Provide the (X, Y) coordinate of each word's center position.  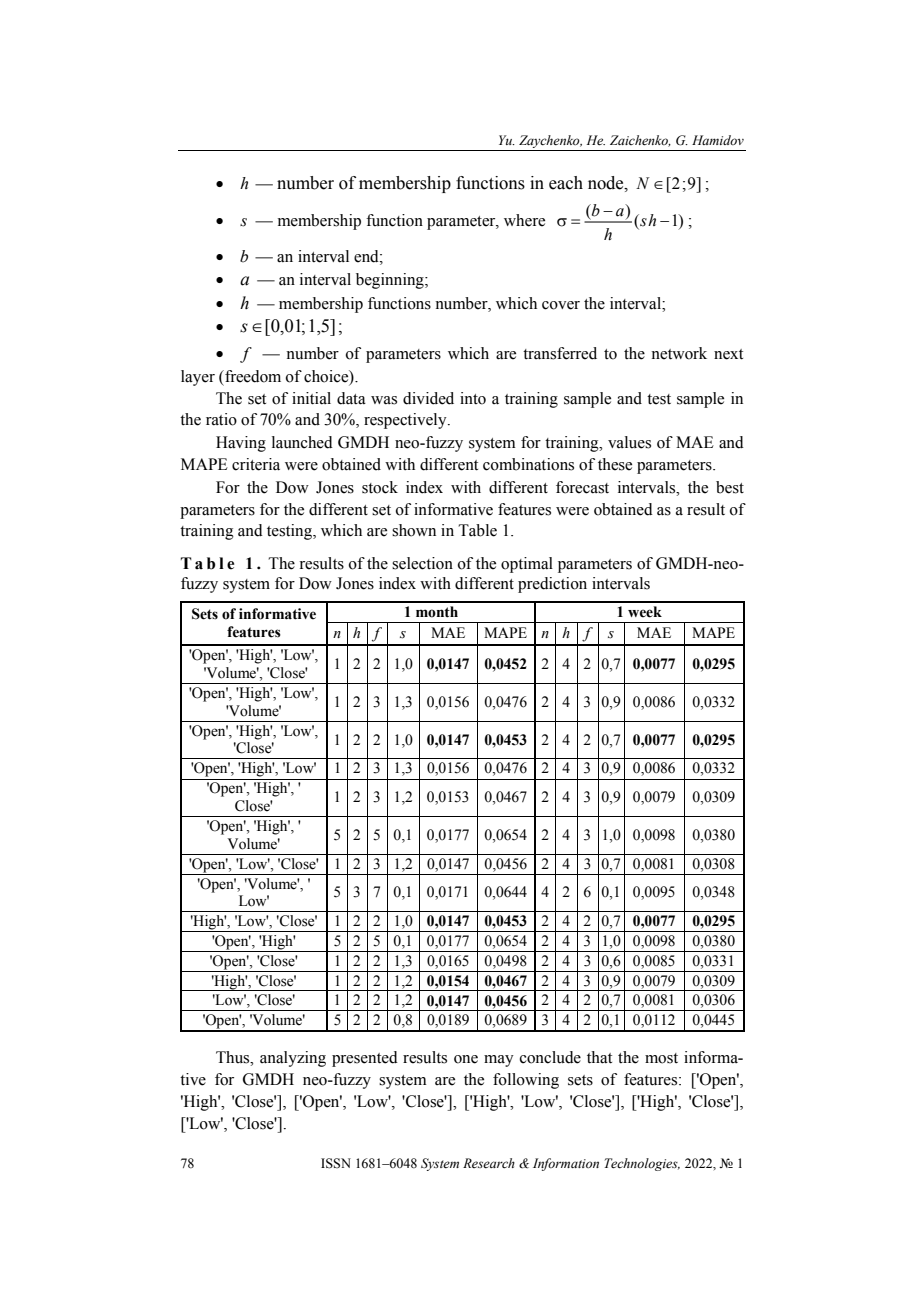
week (645, 612)
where (524, 220)
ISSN (336, 1163)
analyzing (293, 1059)
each (566, 183)
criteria (256, 464)
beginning (391, 281)
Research (489, 1163)
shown (414, 530)
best (730, 487)
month (437, 612)
